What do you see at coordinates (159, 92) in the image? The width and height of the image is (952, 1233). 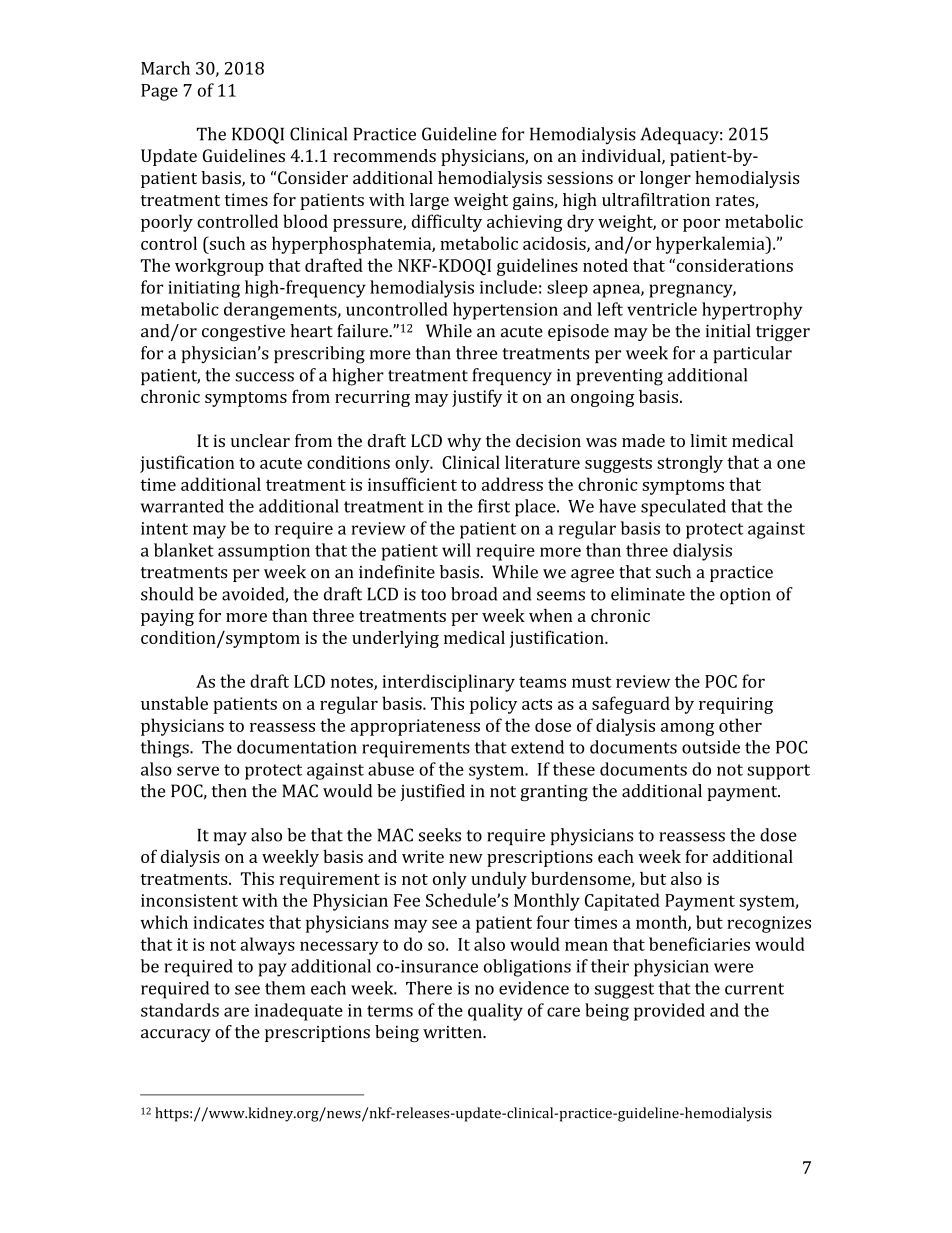 I see `Page` at bounding box center [159, 92].
